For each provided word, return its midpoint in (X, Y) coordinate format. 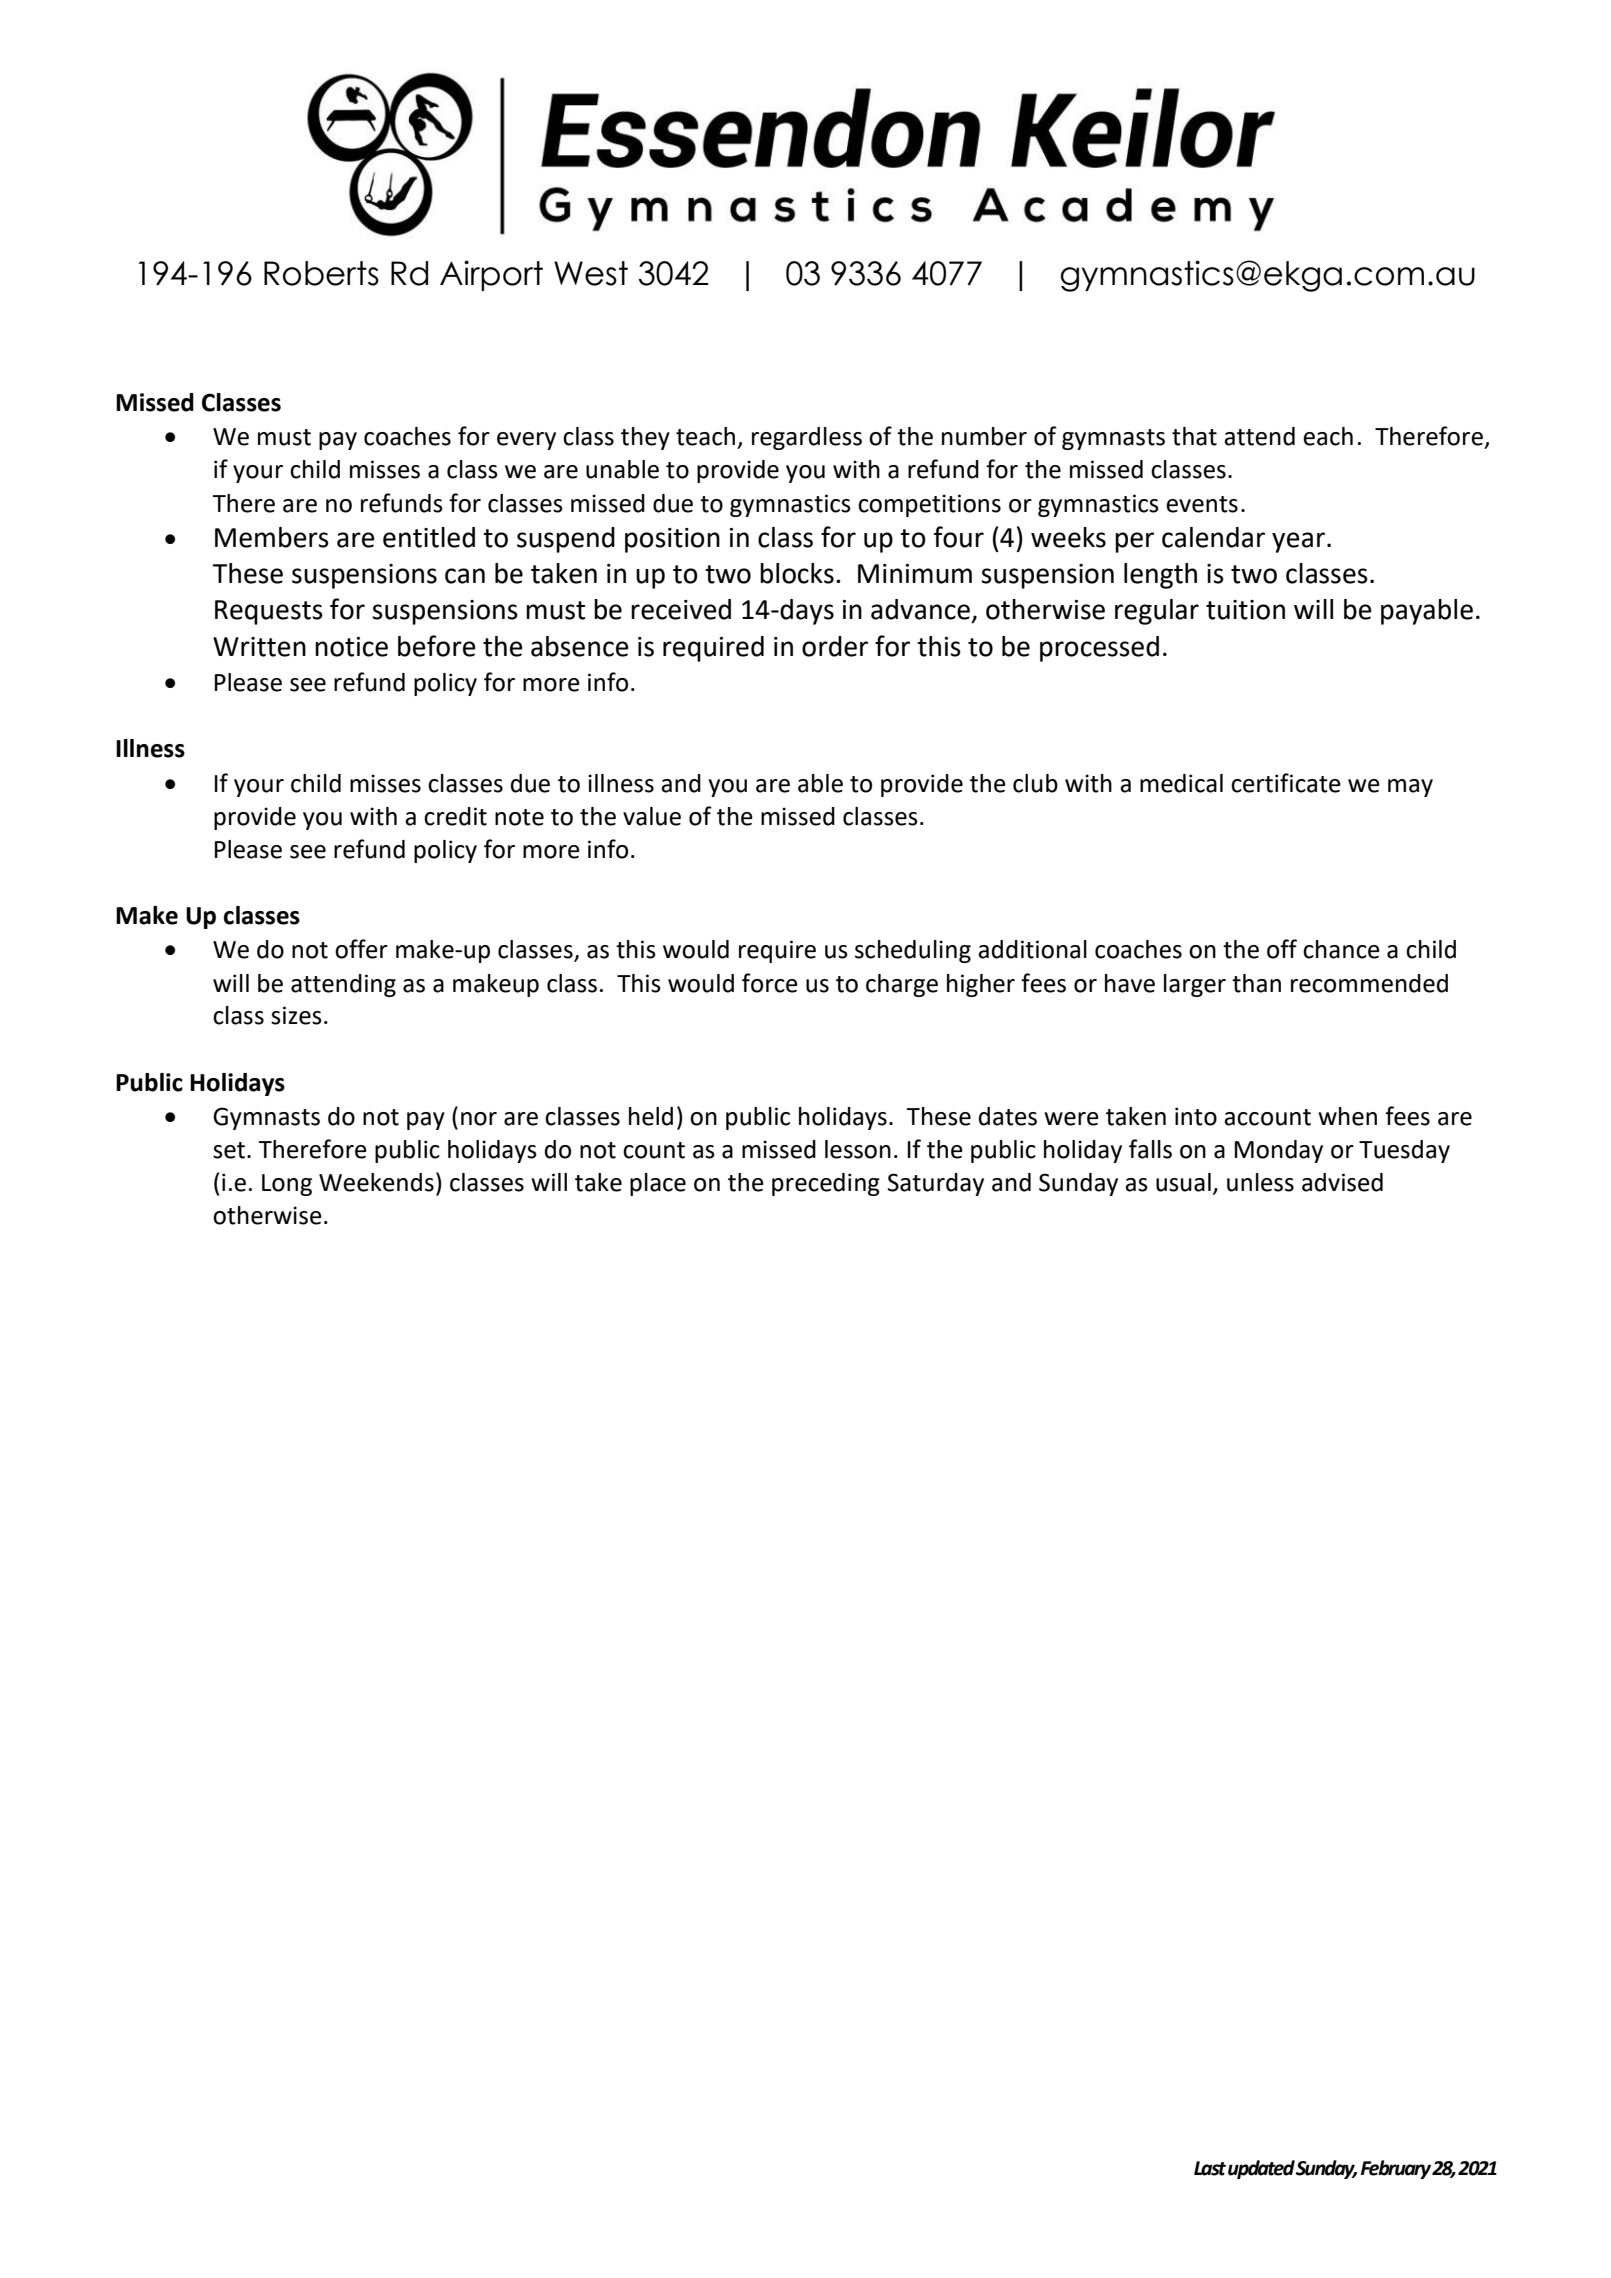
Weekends (376, 1182)
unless (1260, 1182)
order (835, 646)
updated (1261, 2169)
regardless (807, 438)
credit (455, 816)
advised (1342, 1182)
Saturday (936, 1184)
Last (1210, 2168)
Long (287, 1185)
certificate (1286, 783)
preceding (826, 1184)
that (1194, 436)
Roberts (321, 273)
